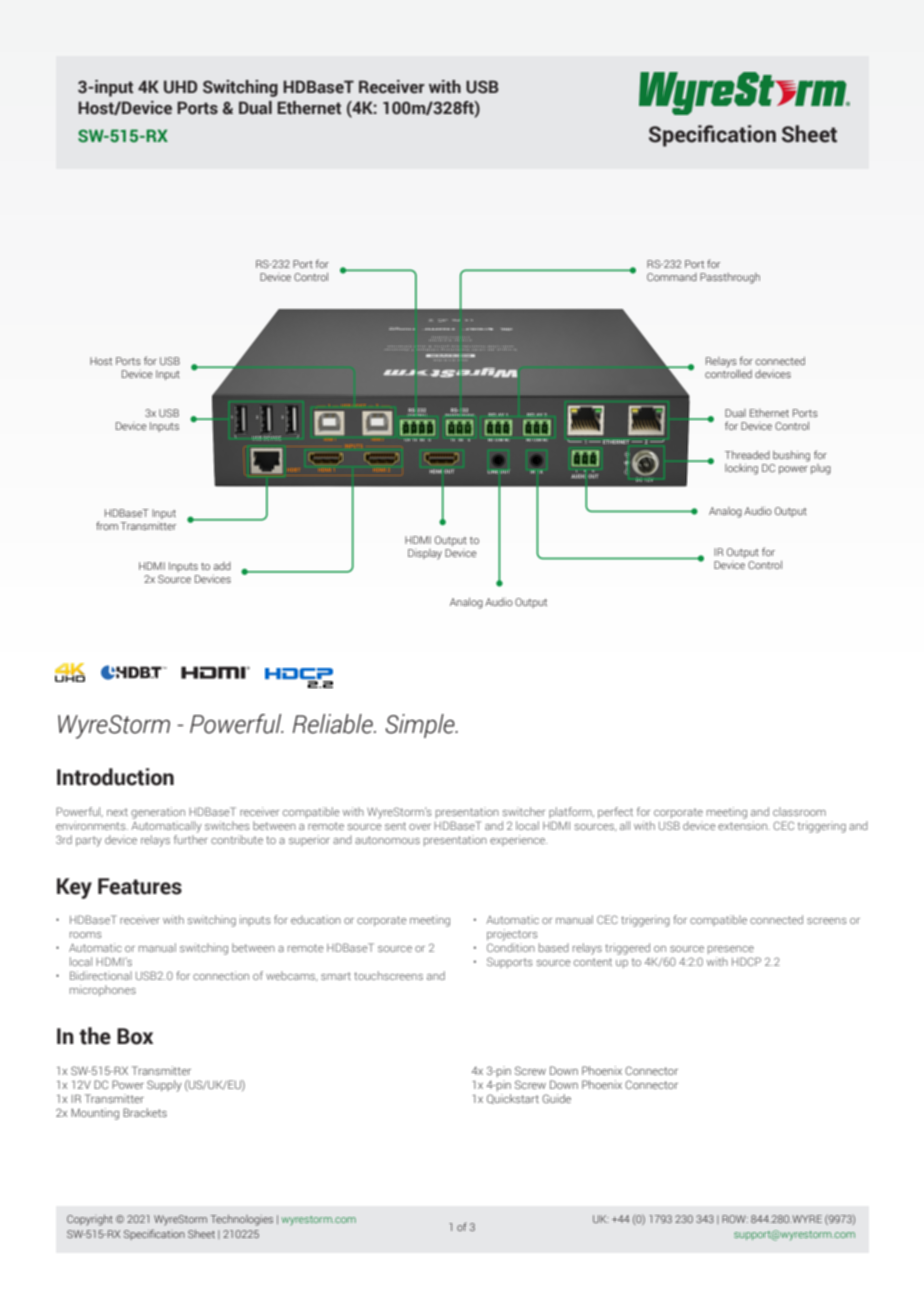  What do you see at coordinates (513, 1099) in the screenshot?
I see `Quickstart` at bounding box center [513, 1099].
